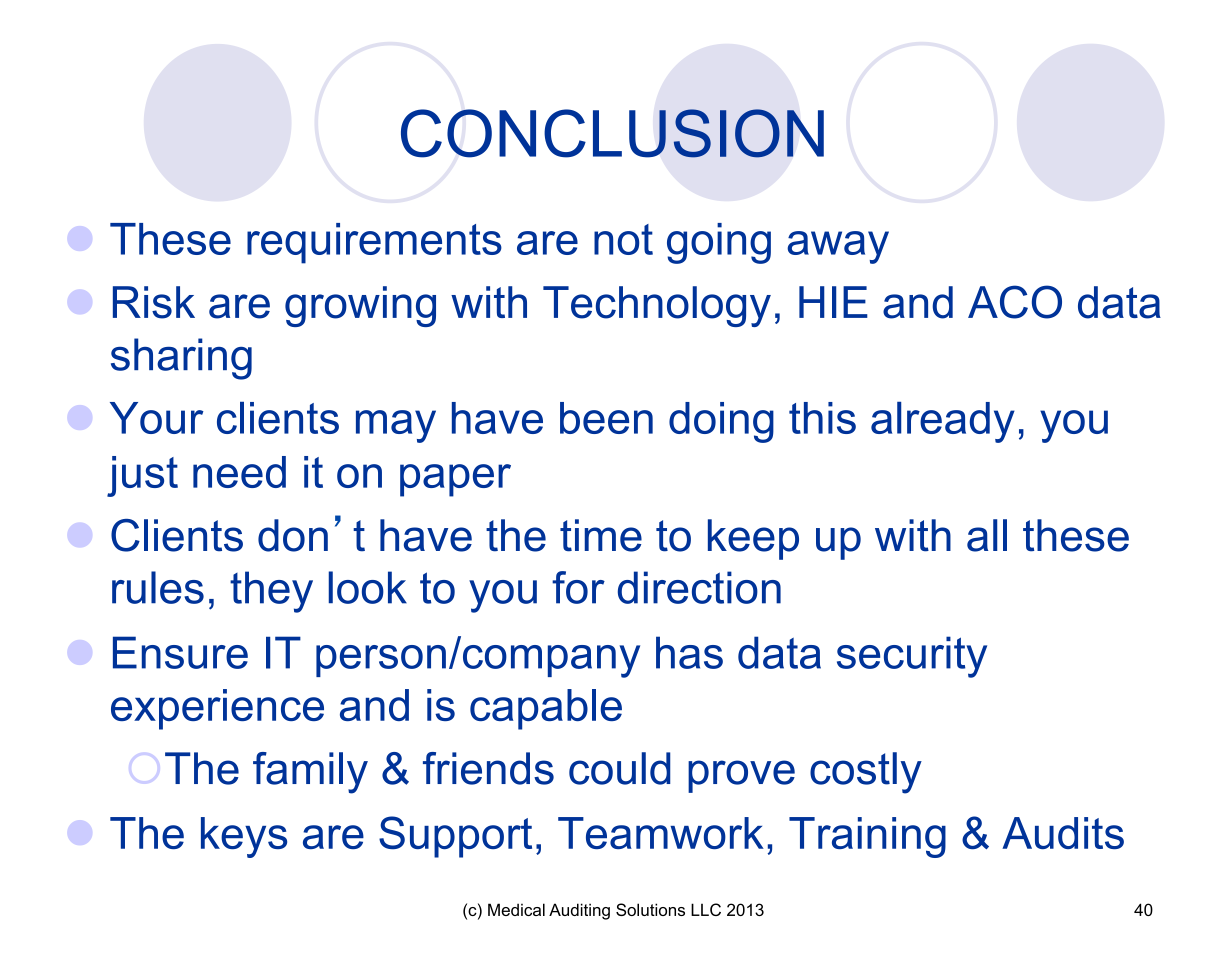 The width and height of the screenshot is (1226, 980). What do you see at coordinates (239, 472) in the screenshot?
I see `need` at bounding box center [239, 472].
